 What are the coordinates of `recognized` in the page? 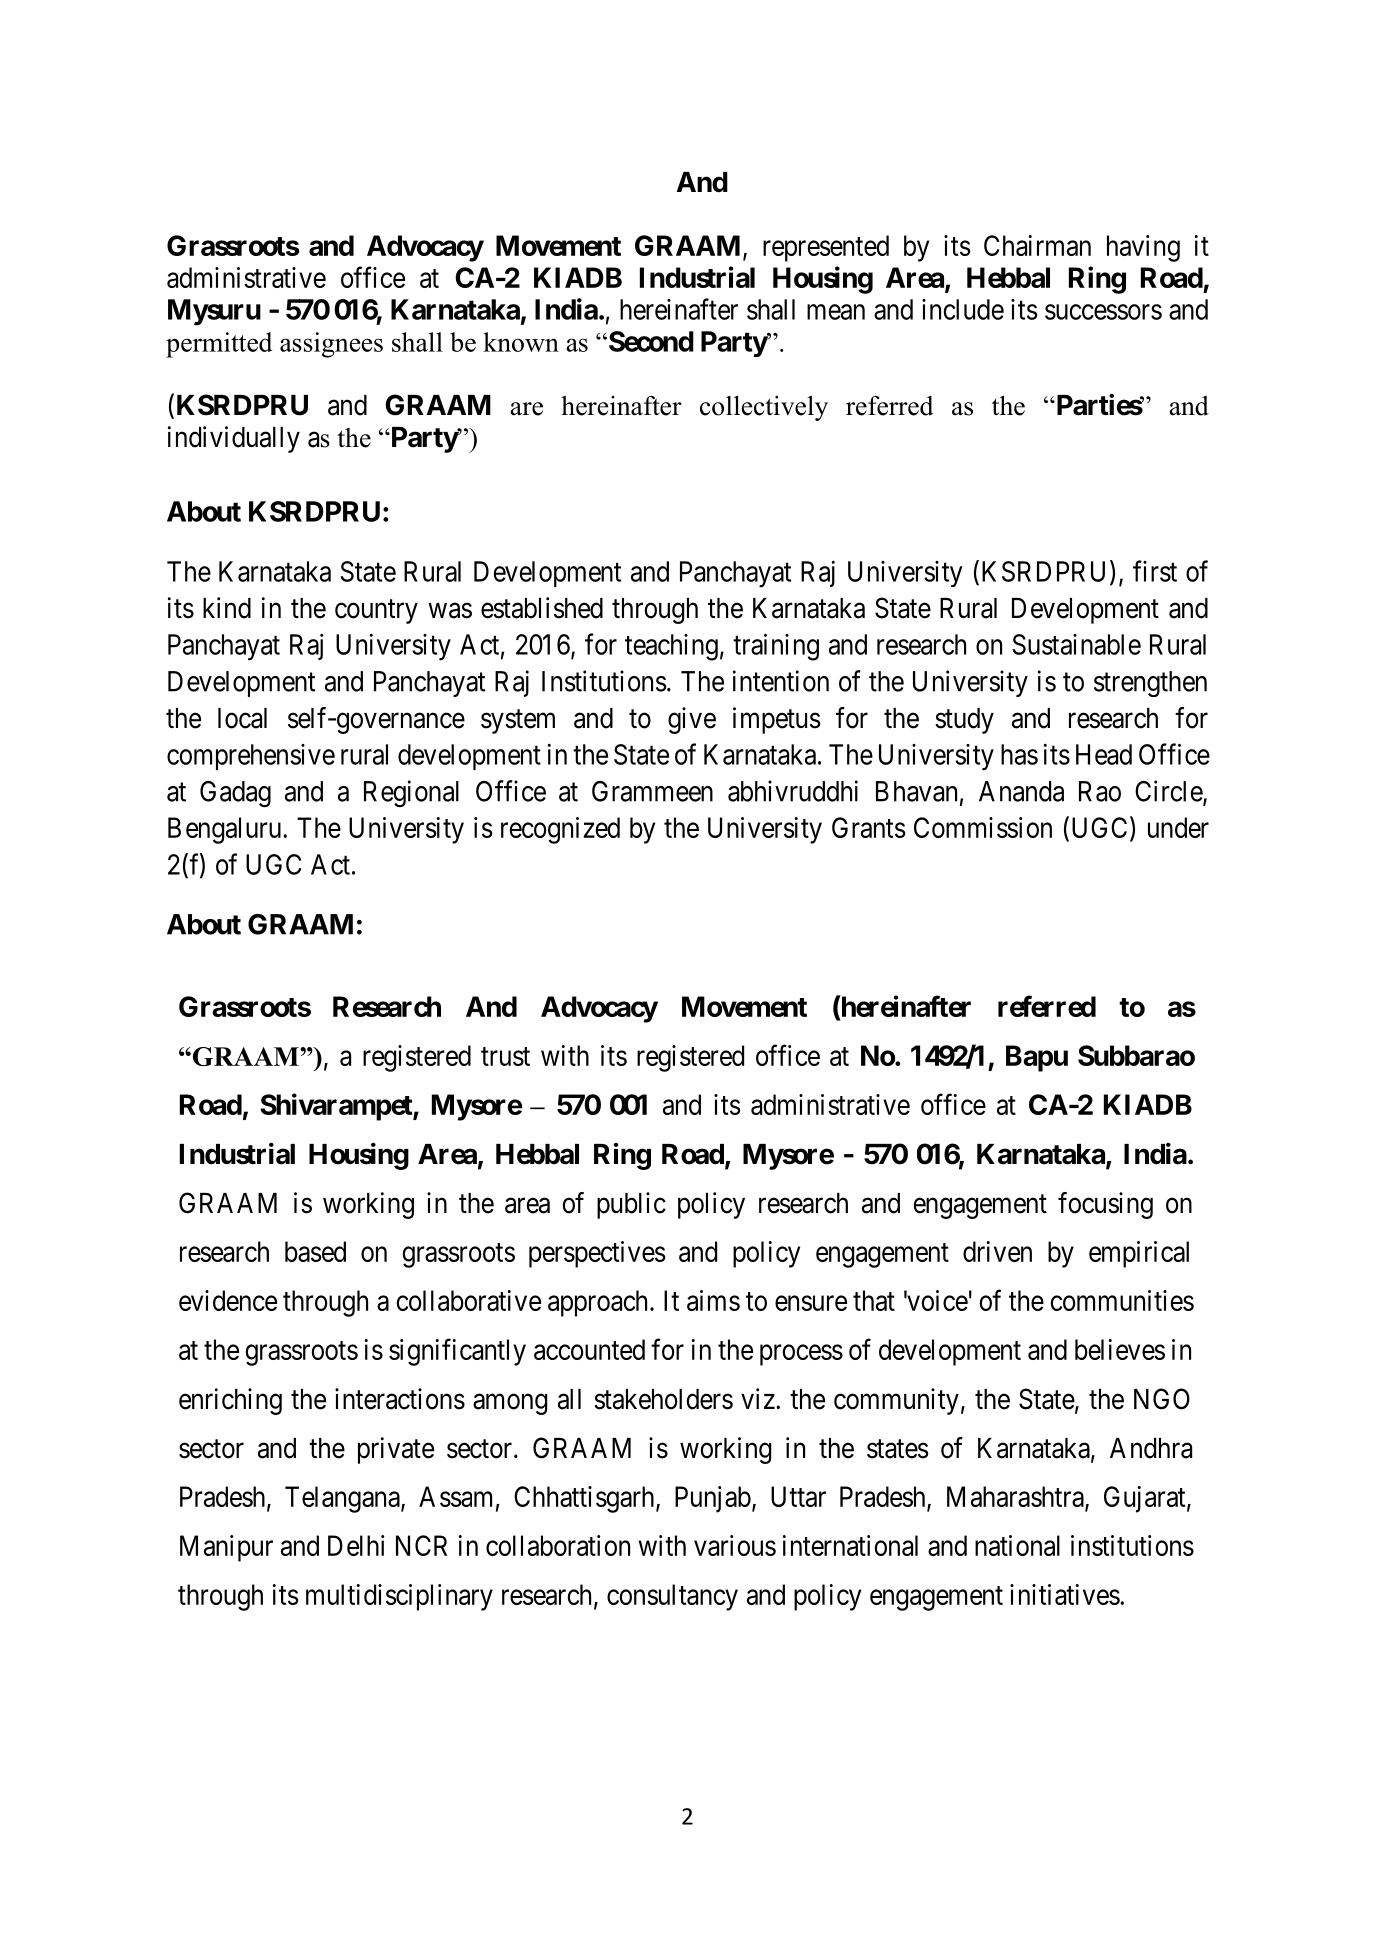 It's located at (560, 830).
